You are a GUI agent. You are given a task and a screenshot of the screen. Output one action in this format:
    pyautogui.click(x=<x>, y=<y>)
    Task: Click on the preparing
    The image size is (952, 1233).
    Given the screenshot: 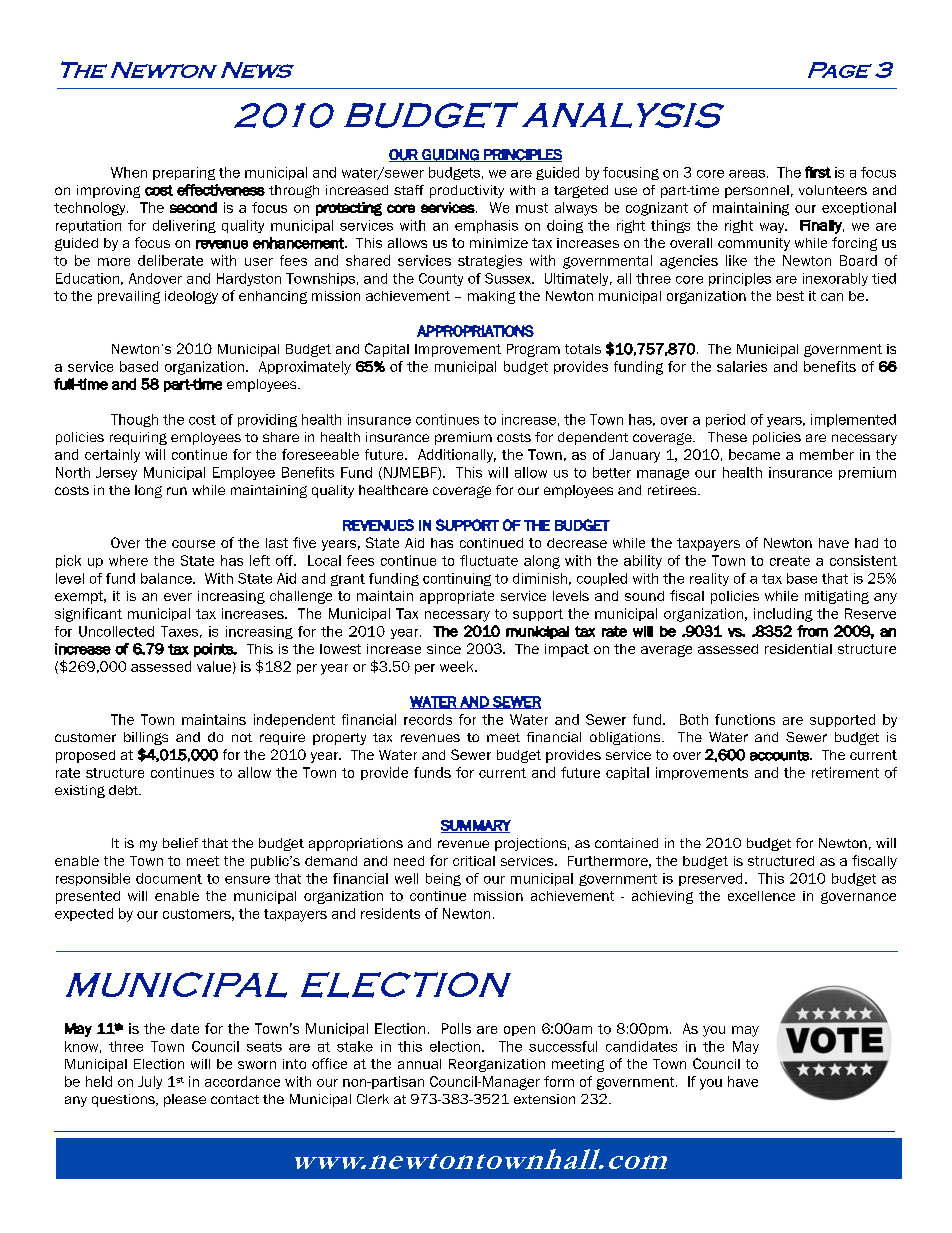 What is the action you would take?
    pyautogui.click(x=184, y=173)
